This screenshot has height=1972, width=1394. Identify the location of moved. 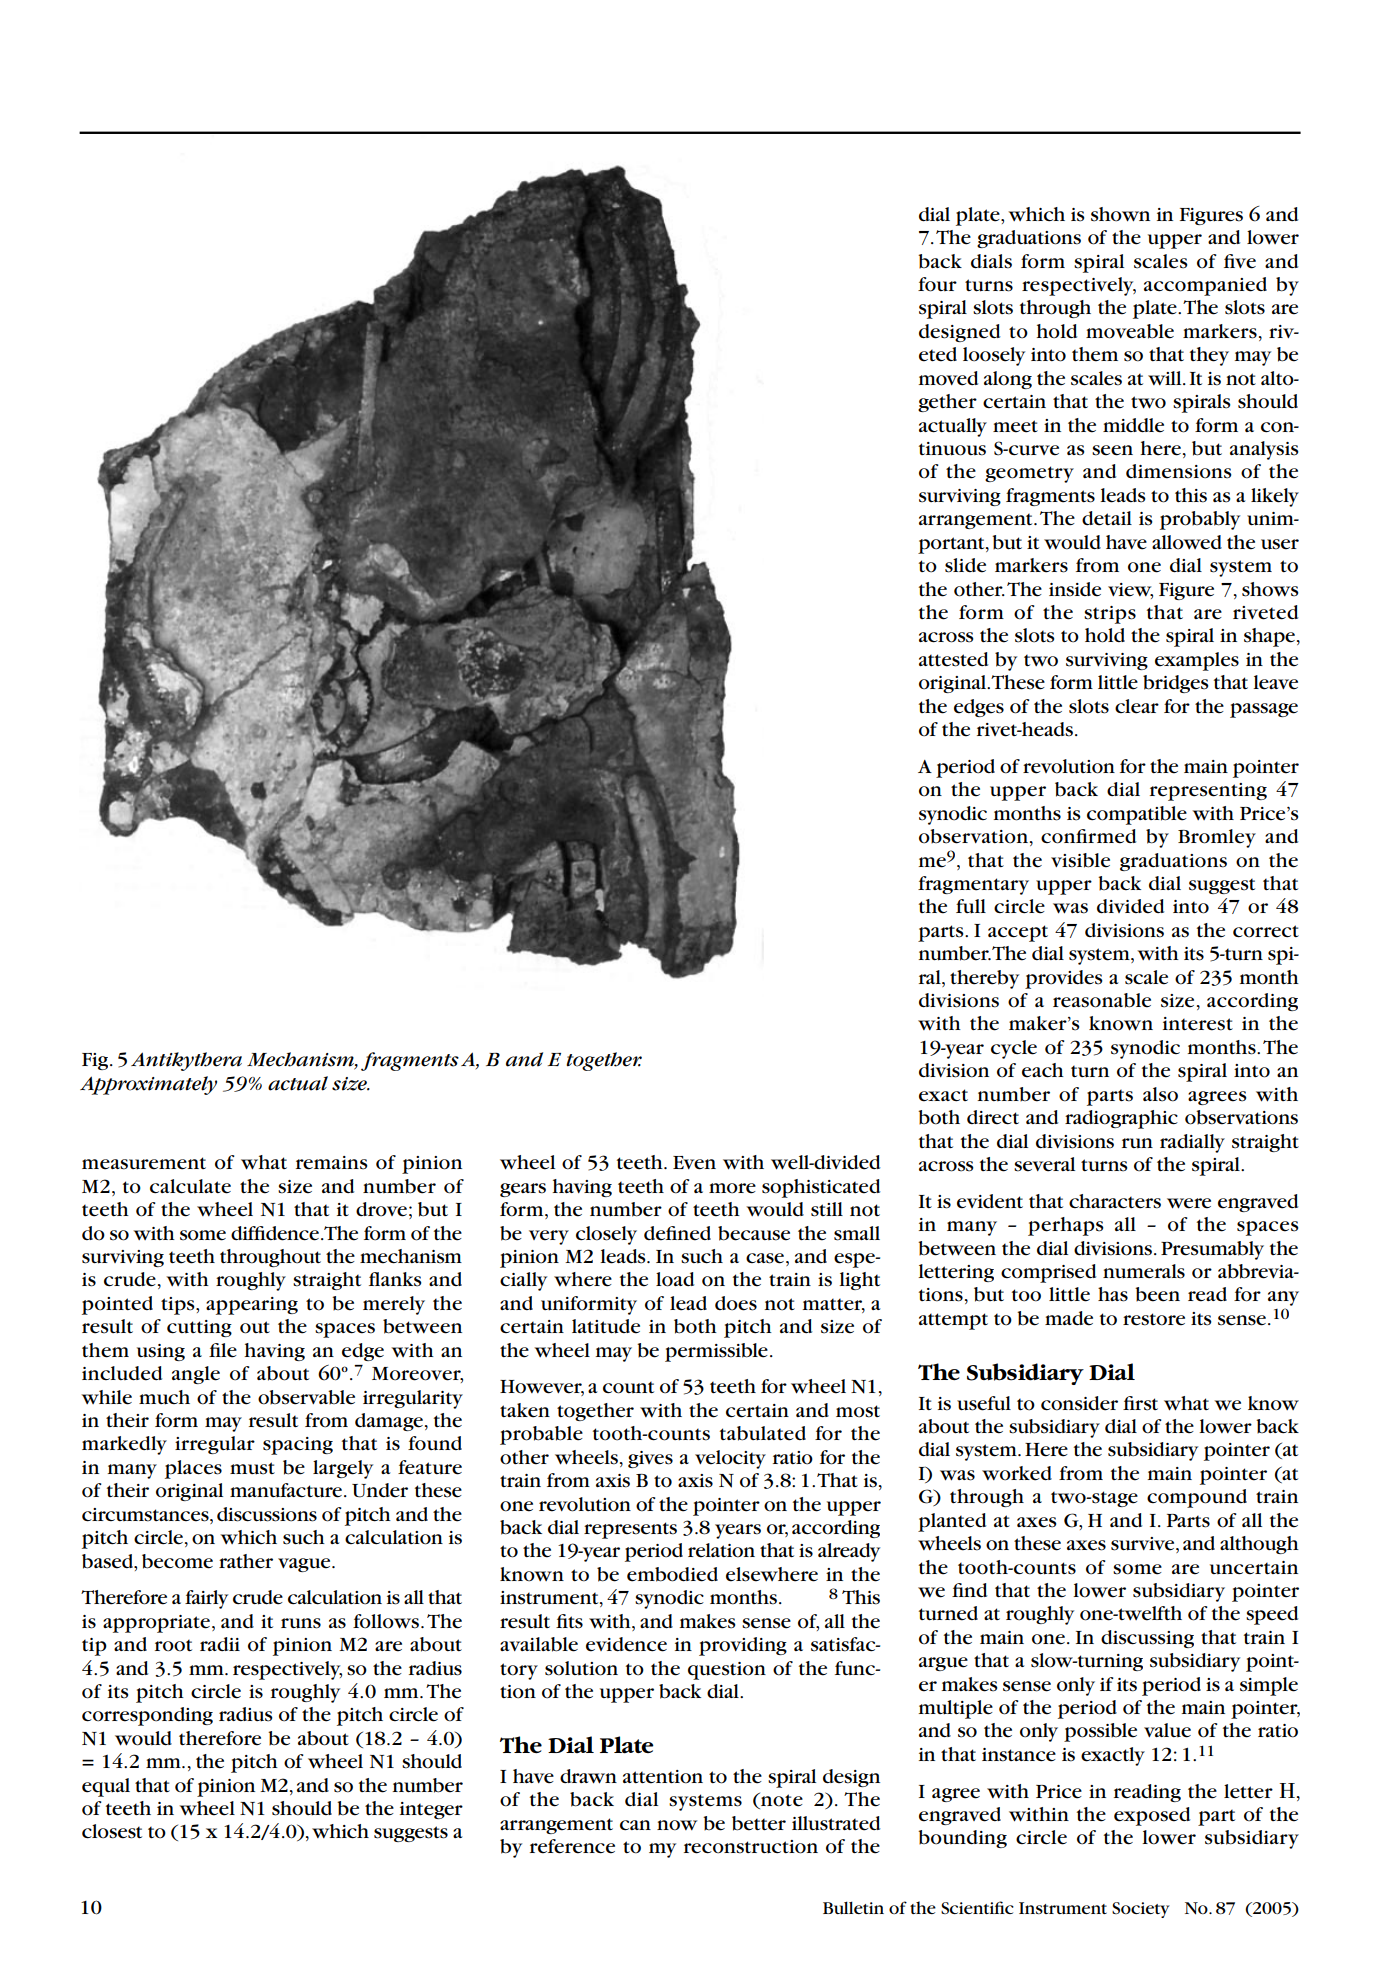
(948, 378).
